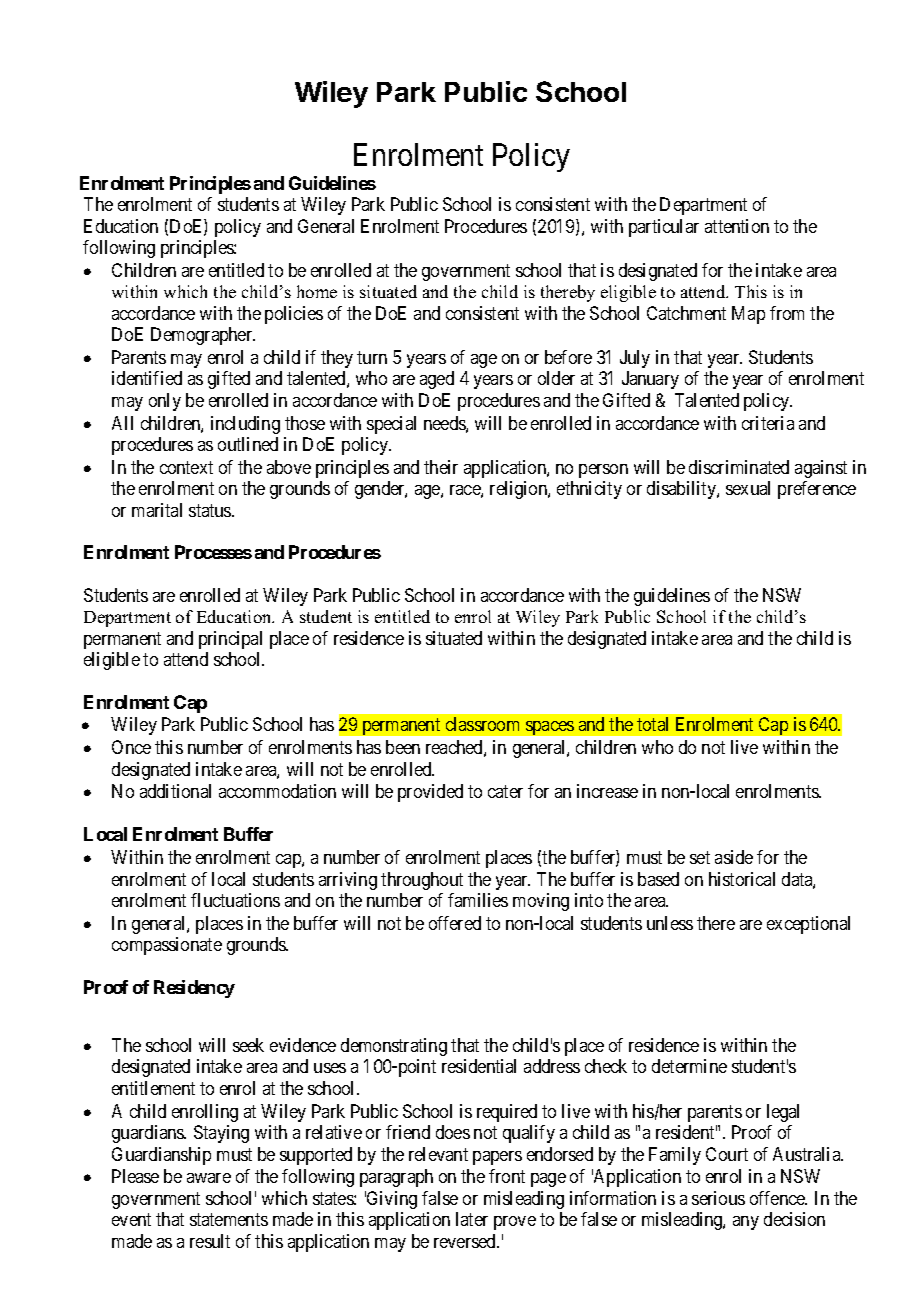 The height and width of the document is (1308, 924). Describe the element at coordinates (737, 226) in the document. I see `attention` at that location.
